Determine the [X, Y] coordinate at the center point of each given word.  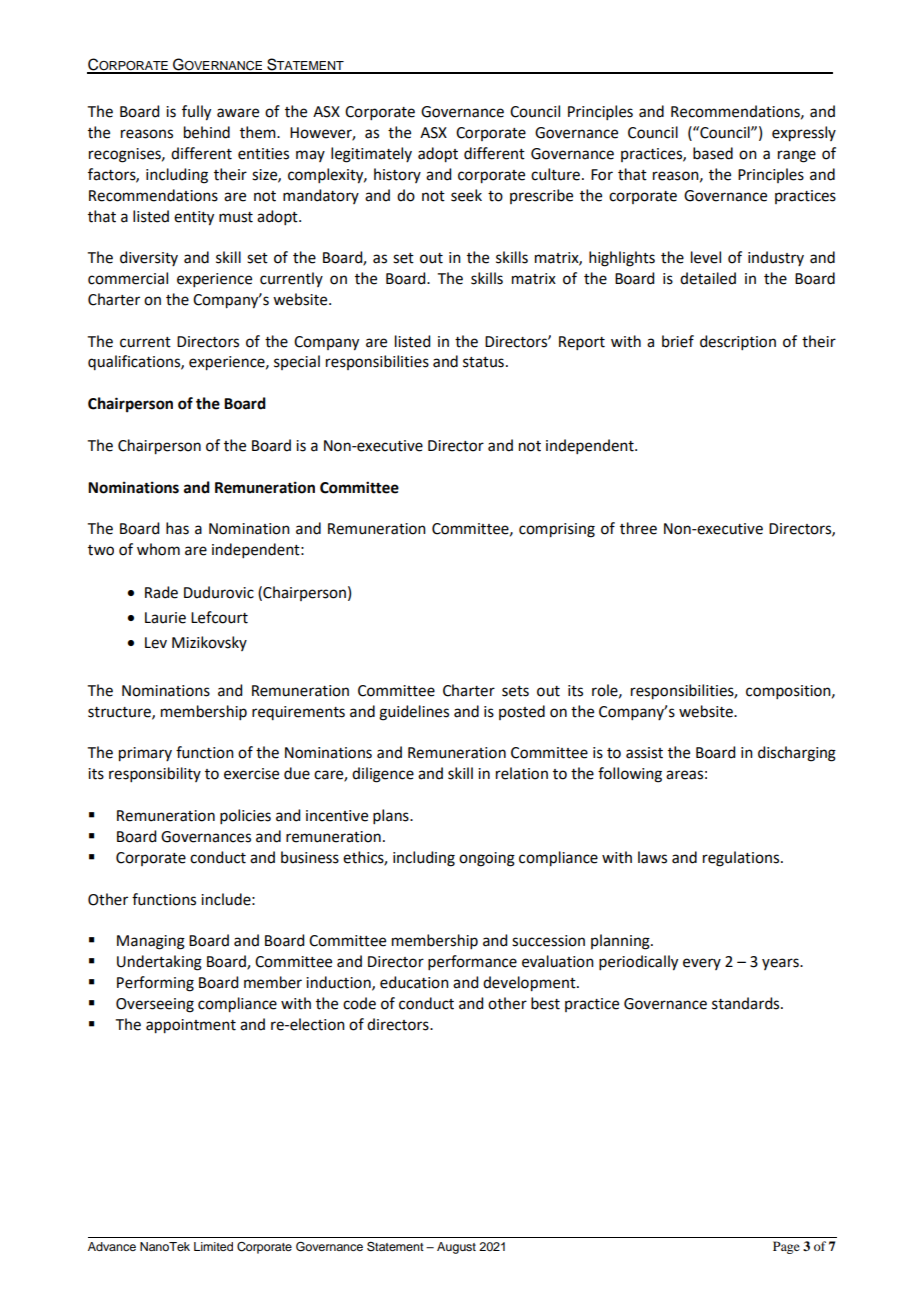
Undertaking [159, 963]
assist [644, 753]
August [456, 1248]
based [713, 153]
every [702, 964]
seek [466, 195]
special [297, 362]
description [738, 342]
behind [207, 132]
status [483, 362]
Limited [213, 1246]
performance [472, 962]
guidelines [414, 713]
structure [120, 713]
